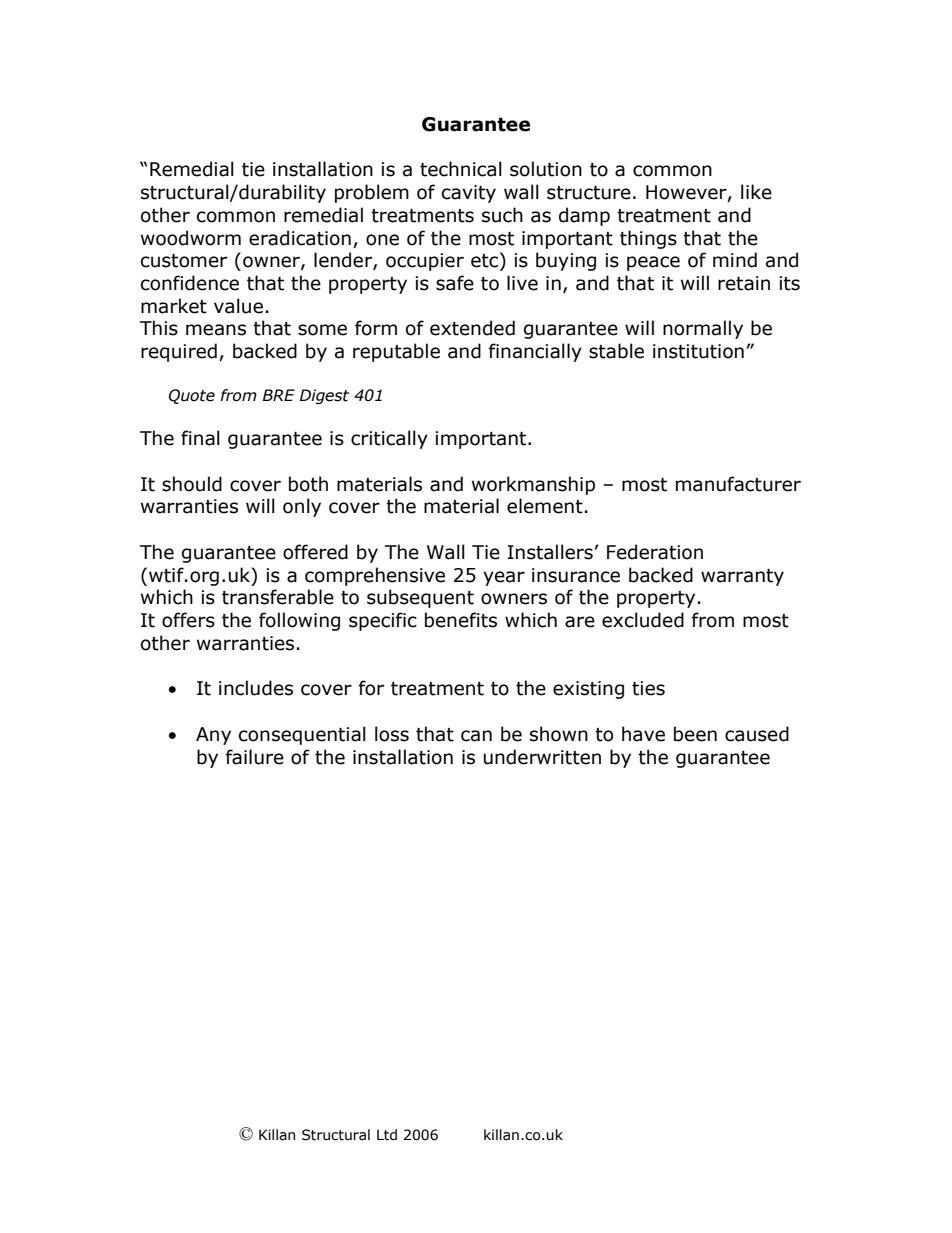 The width and height of the document is (952, 1233). I want to click on underwritten, so click(542, 757).
